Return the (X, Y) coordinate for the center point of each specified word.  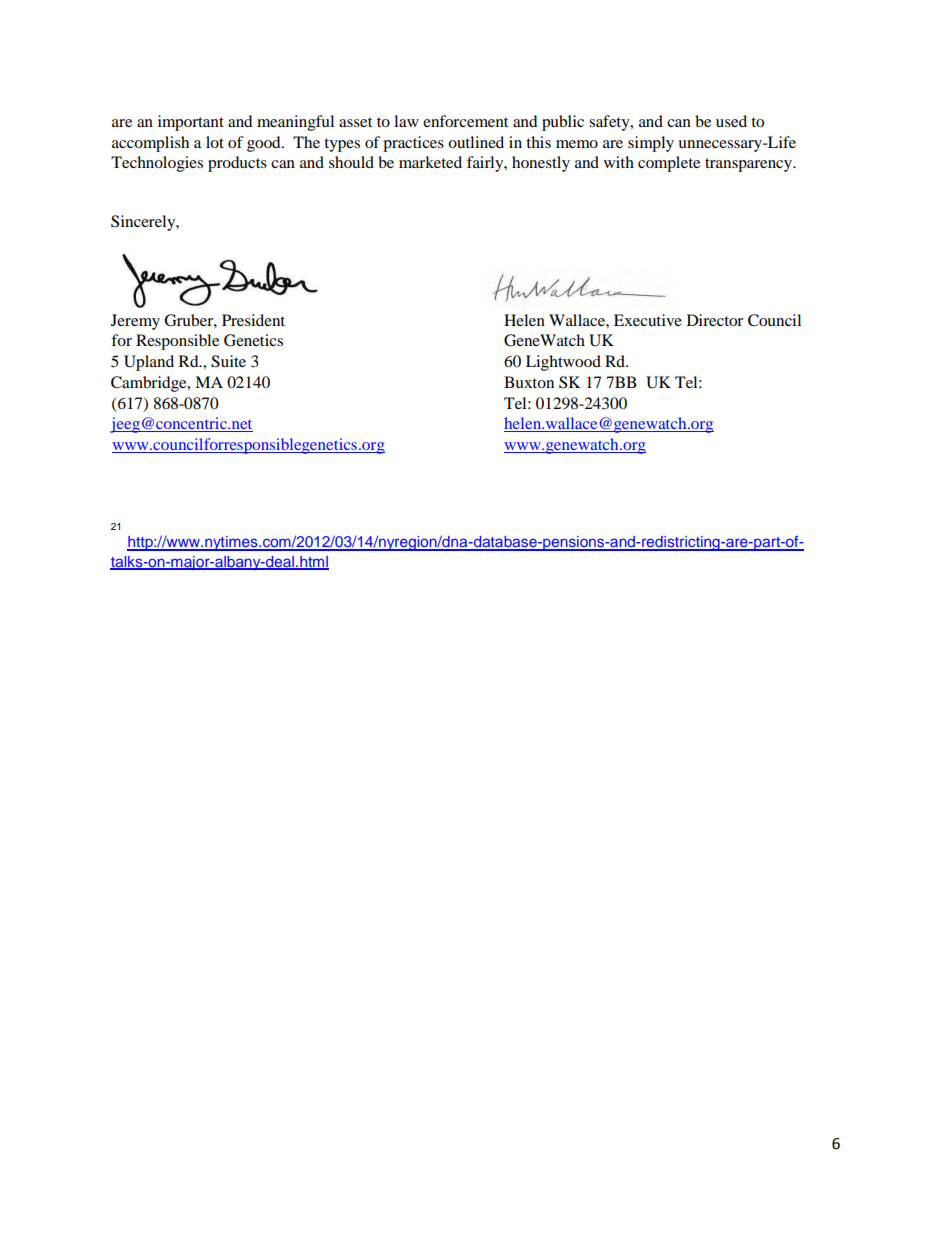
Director (715, 320)
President (253, 320)
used (731, 121)
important (191, 123)
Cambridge (150, 384)
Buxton (529, 382)
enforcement (465, 121)
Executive (648, 320)
